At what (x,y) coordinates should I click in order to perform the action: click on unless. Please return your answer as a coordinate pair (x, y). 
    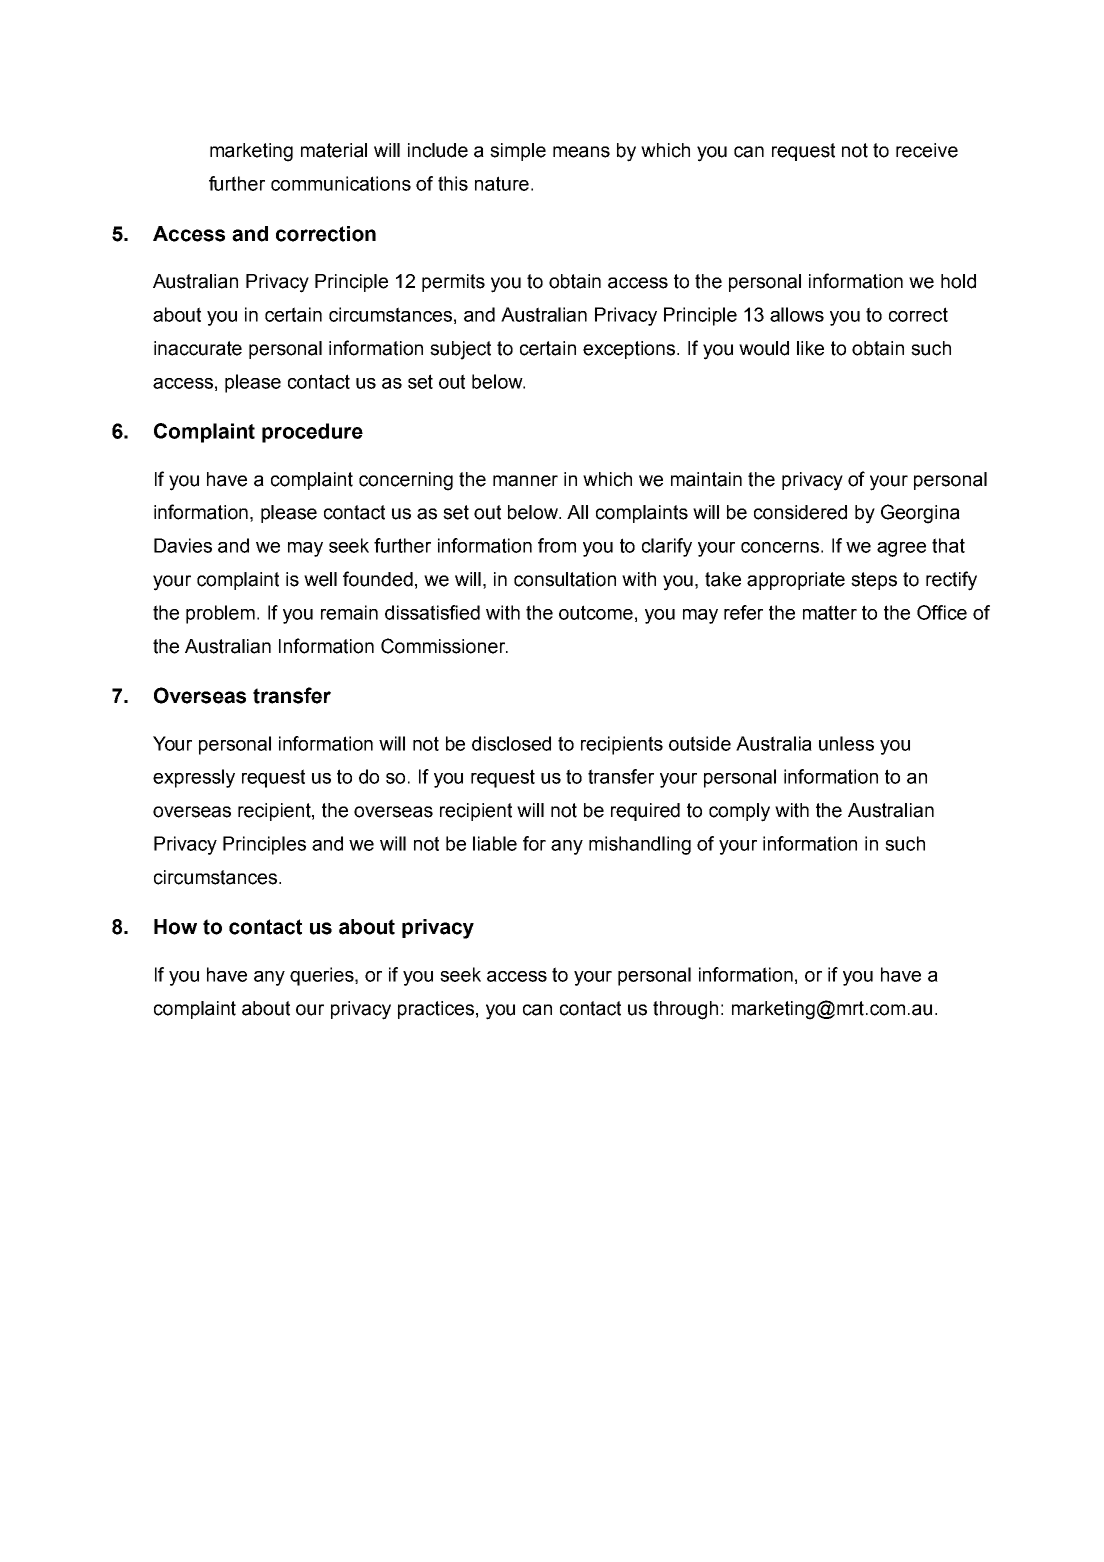
    Looking at the image, I should click on (846, 743).
